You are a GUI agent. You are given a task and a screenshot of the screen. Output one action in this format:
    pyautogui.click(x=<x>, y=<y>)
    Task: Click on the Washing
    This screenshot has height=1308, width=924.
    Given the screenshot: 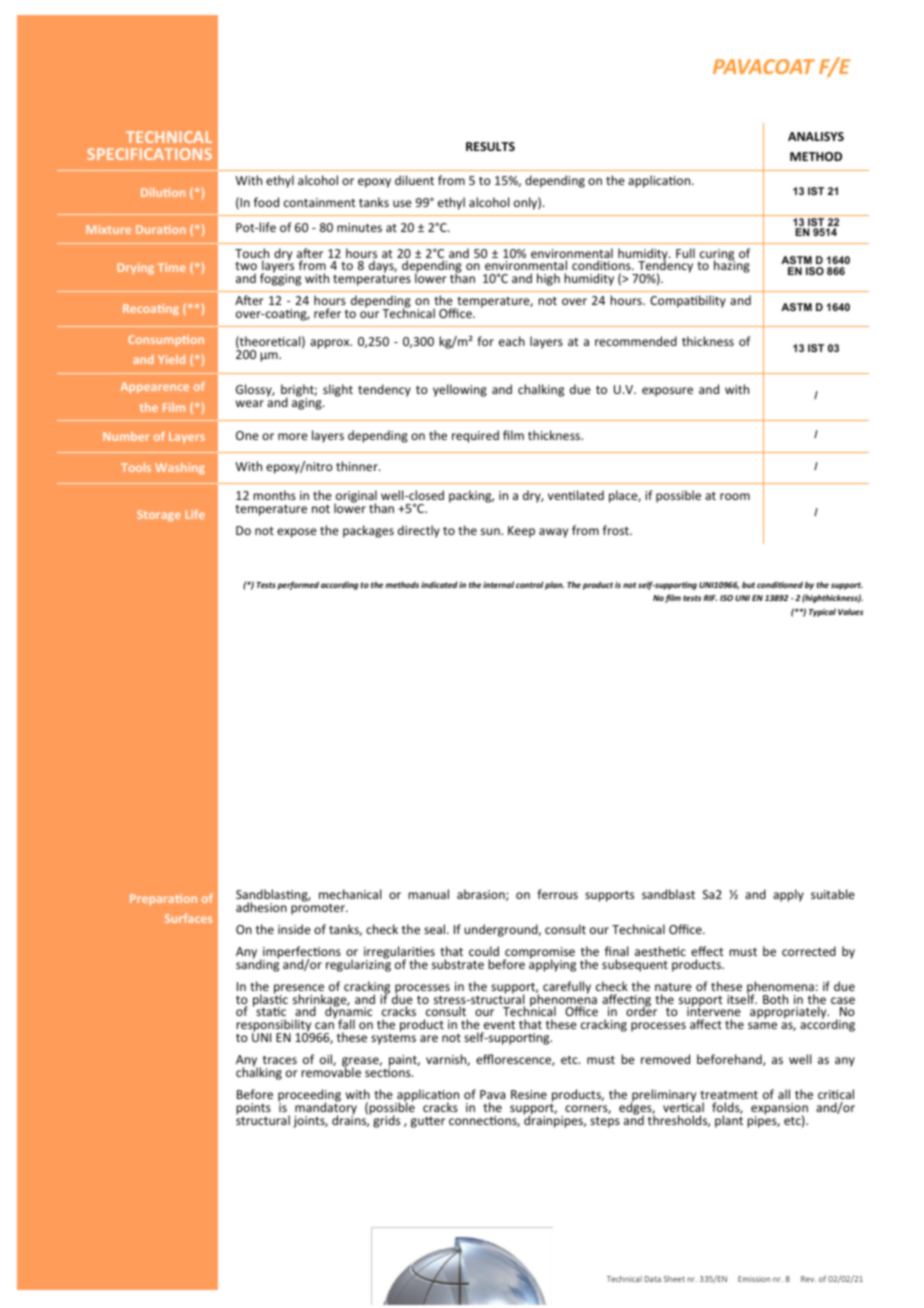 What is the action you would take?
    pyautogui.click(x=180, y=468)
